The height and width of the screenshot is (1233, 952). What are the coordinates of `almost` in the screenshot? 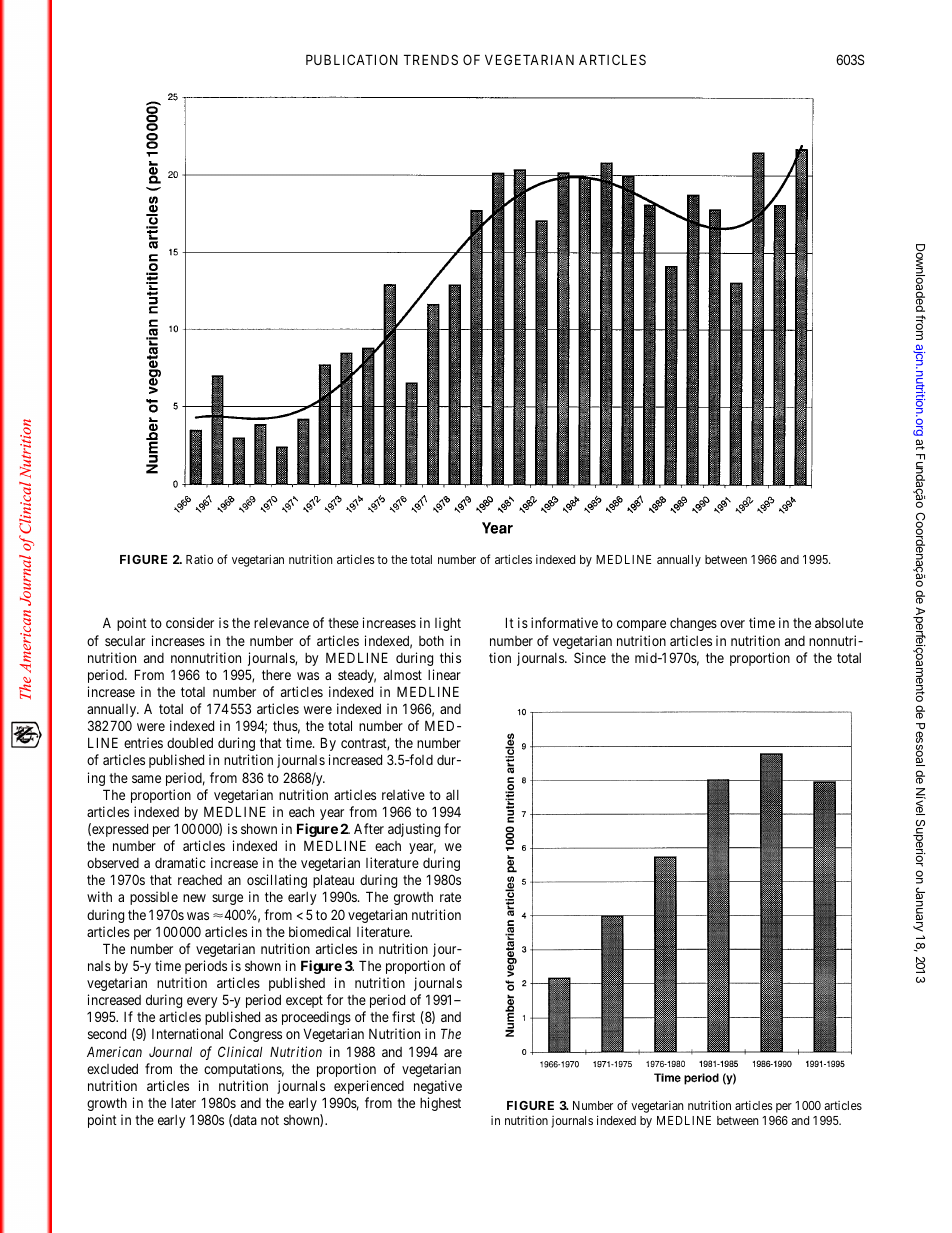 It's located at (403, 675).
